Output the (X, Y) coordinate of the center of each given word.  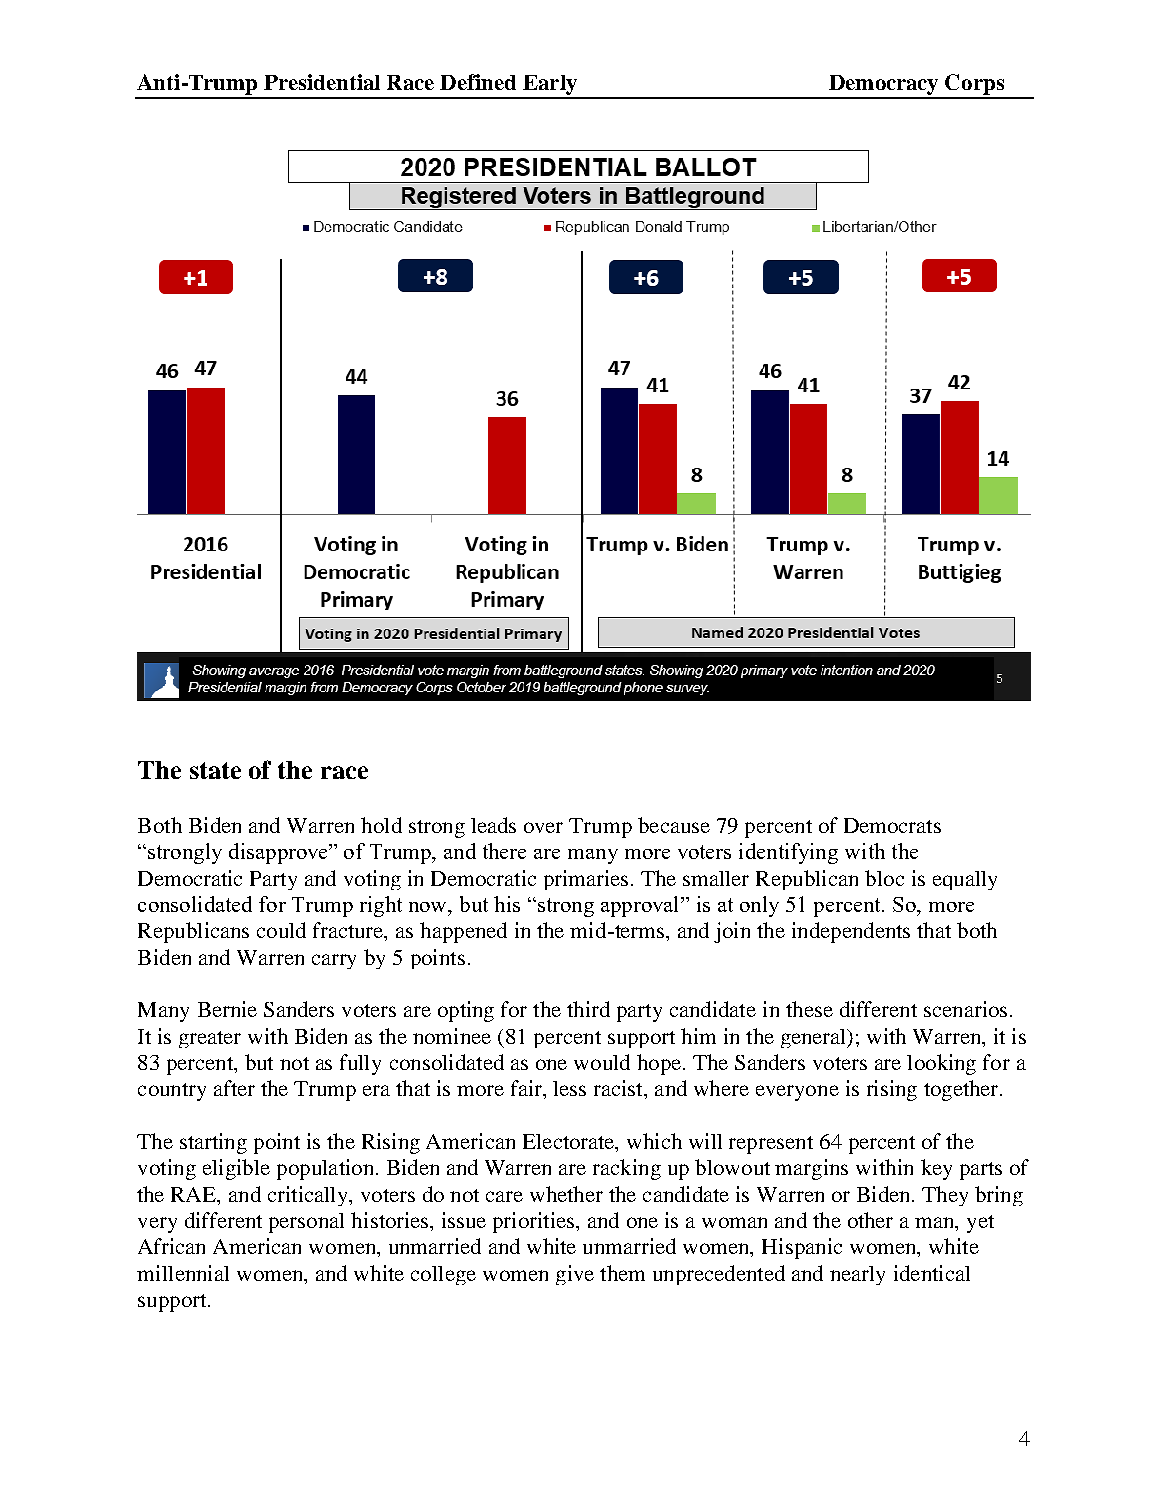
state (215, 770)
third (588, 1009)
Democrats (892, 825)
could (281, 930)
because (674, 825)
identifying (788, 853)
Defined (478, 82)
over (543, 827)
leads (493, 825)
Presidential (322, 82)
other (870, 1220)
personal (306, 1223)
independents (851, 932)
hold (381, 825)
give (575, 1275)
